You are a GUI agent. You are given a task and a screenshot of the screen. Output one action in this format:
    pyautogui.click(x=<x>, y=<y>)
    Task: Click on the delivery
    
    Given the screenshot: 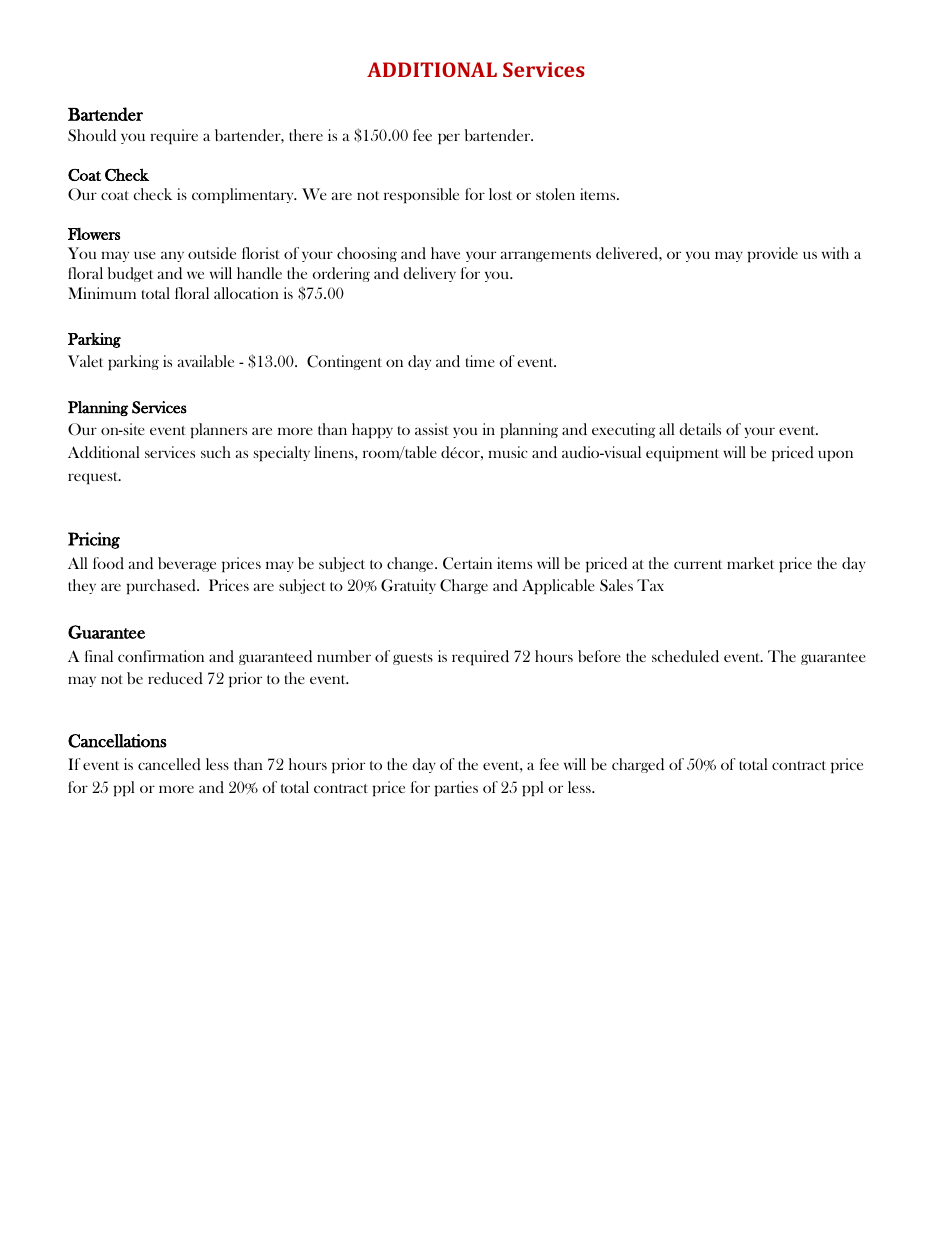 What is the action you would take?
    pyautogui.click(x=429, y=274)
